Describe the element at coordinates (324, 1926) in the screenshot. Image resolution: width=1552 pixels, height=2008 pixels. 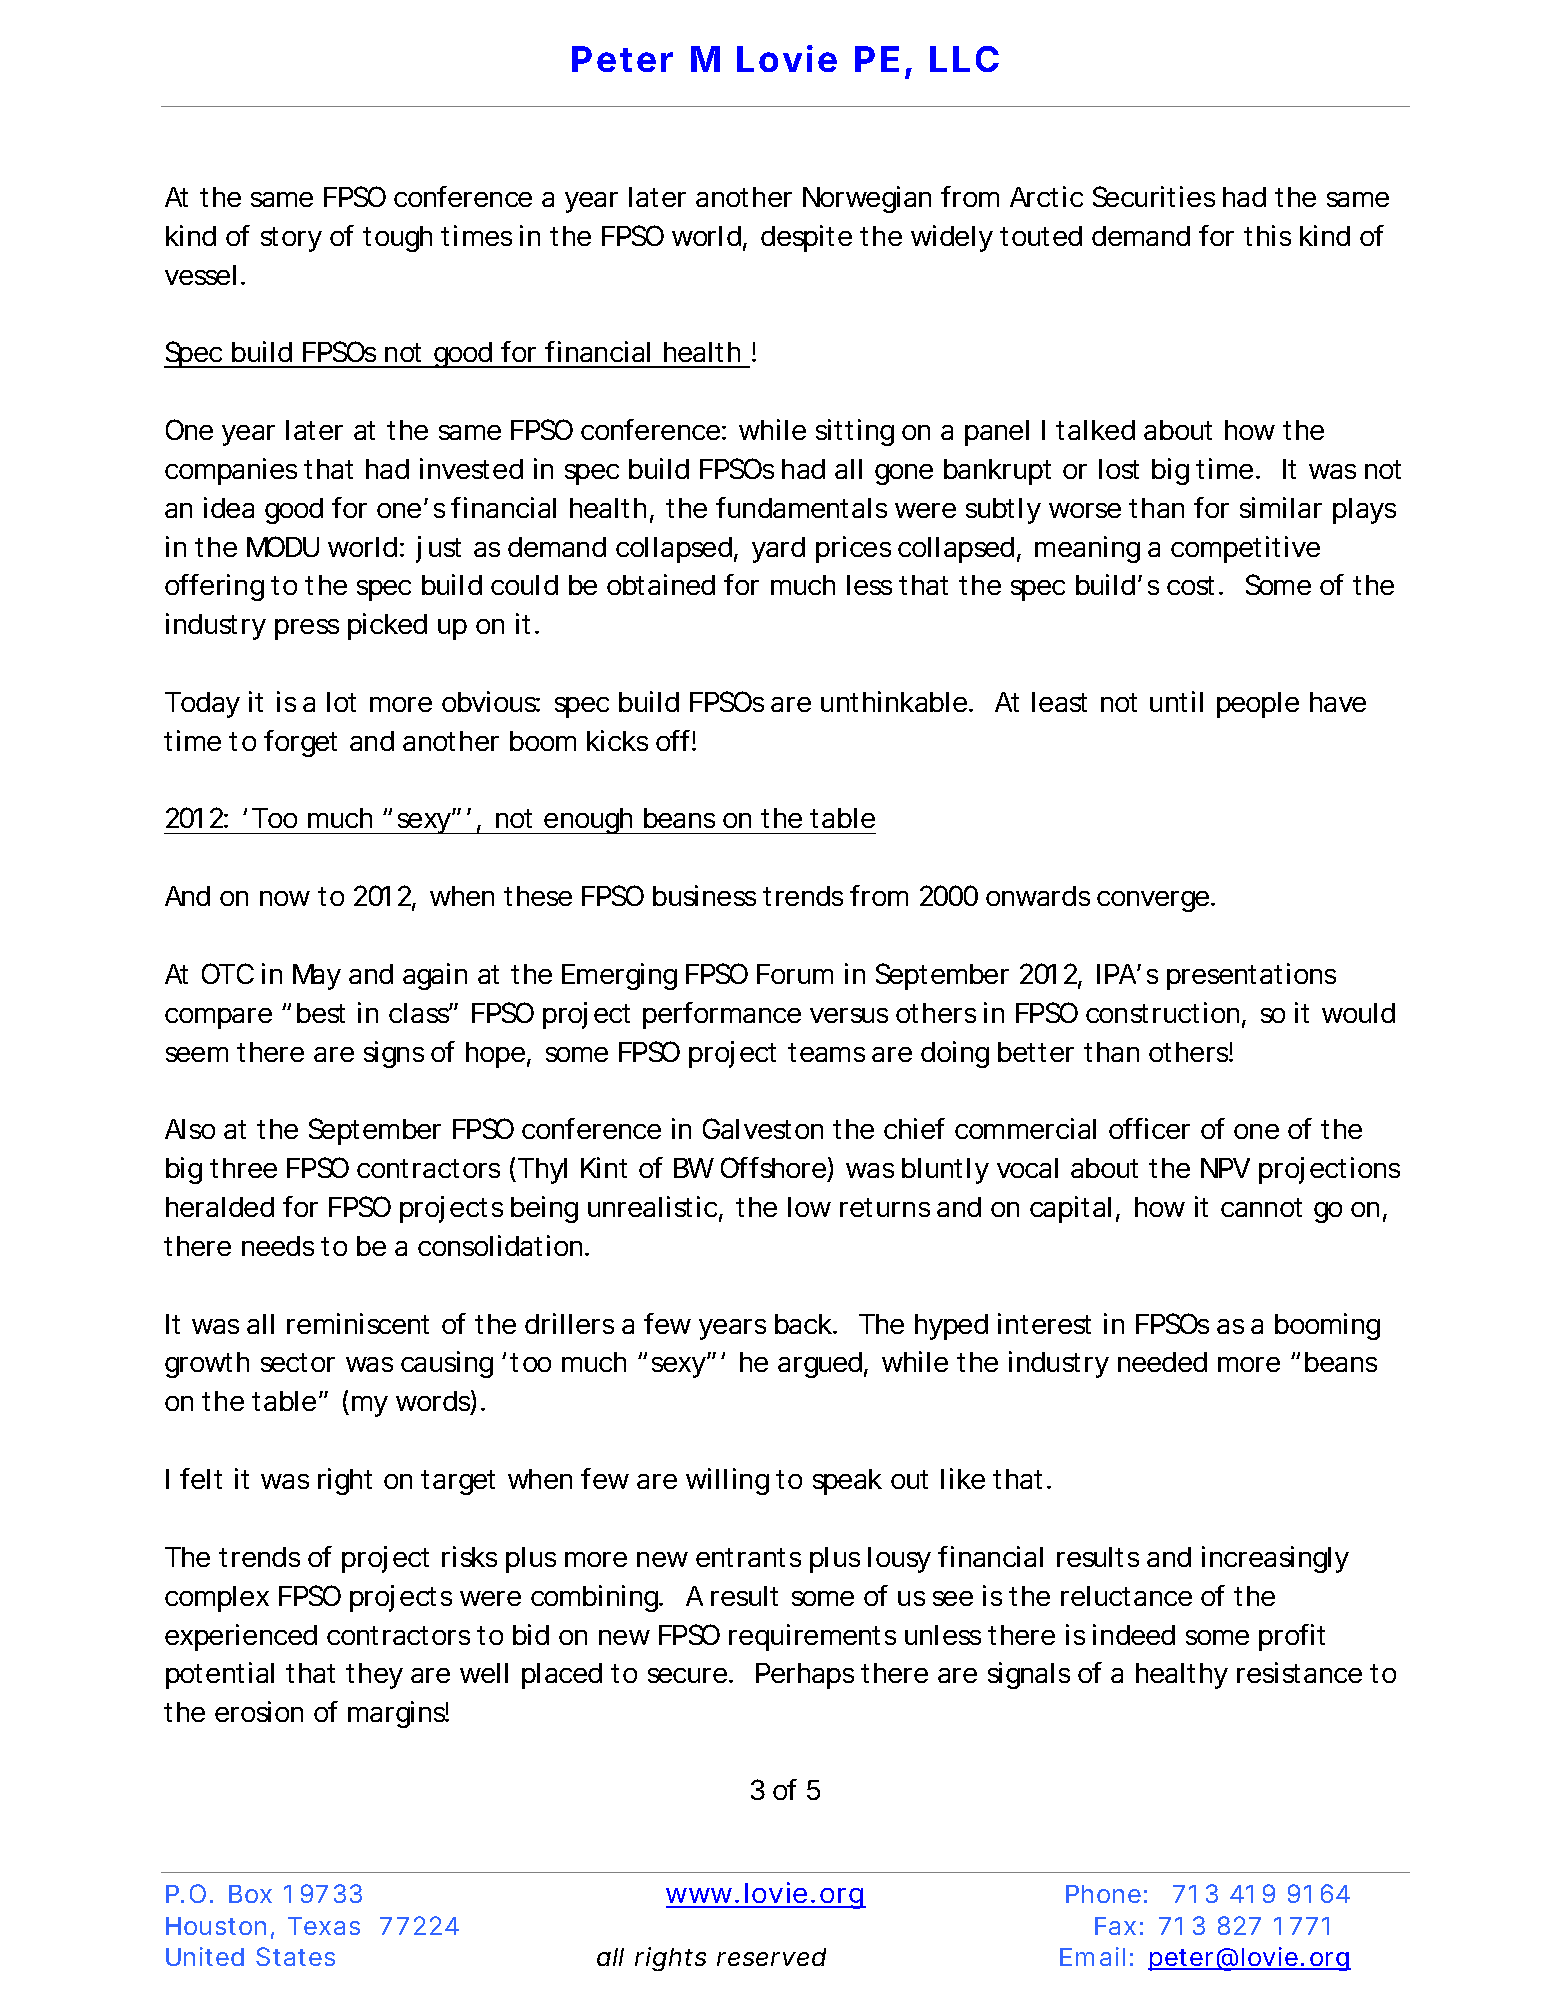
I see `Texas` at that location.
